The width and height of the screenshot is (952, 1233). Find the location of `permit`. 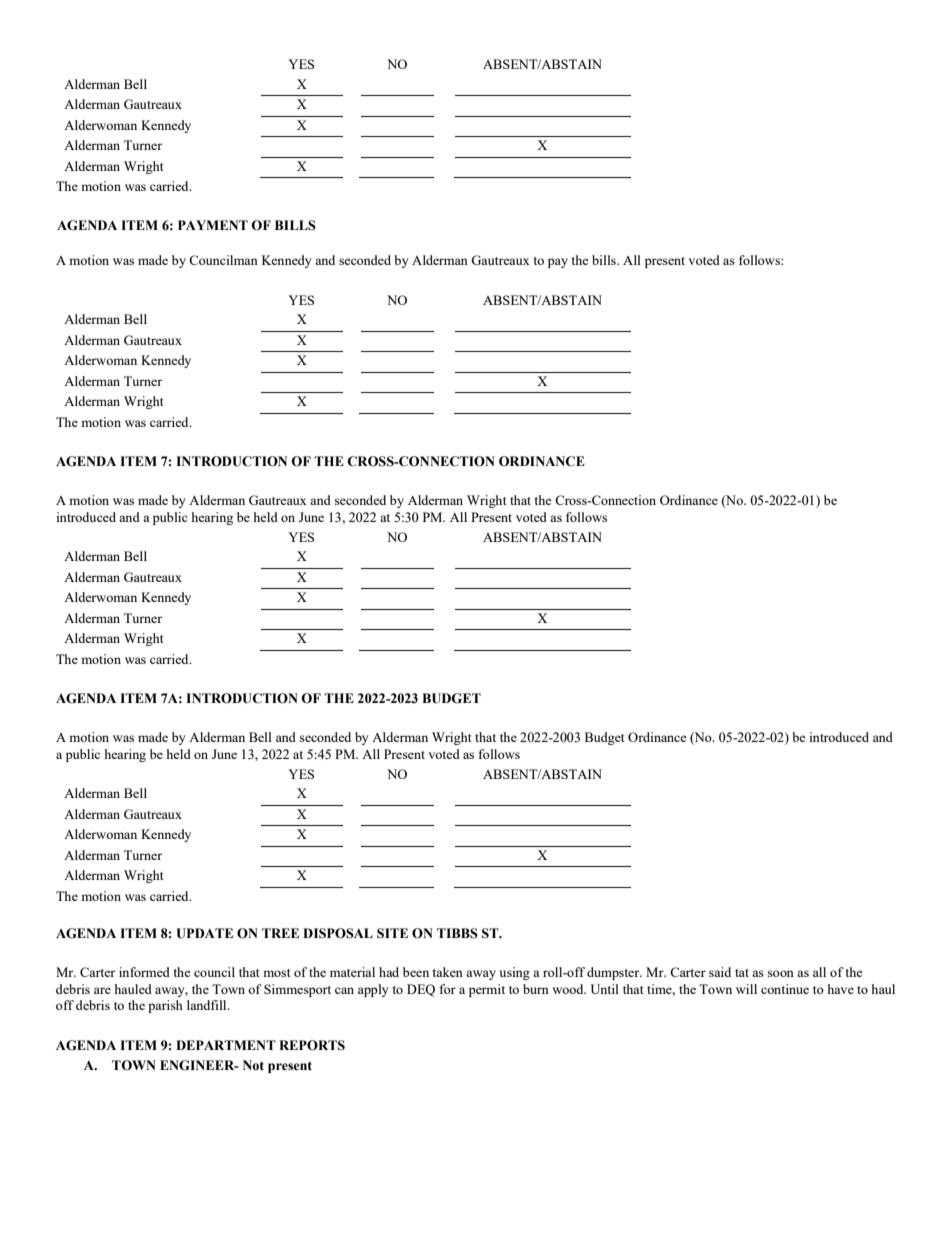

permit is located at coordinates (487, 990).
